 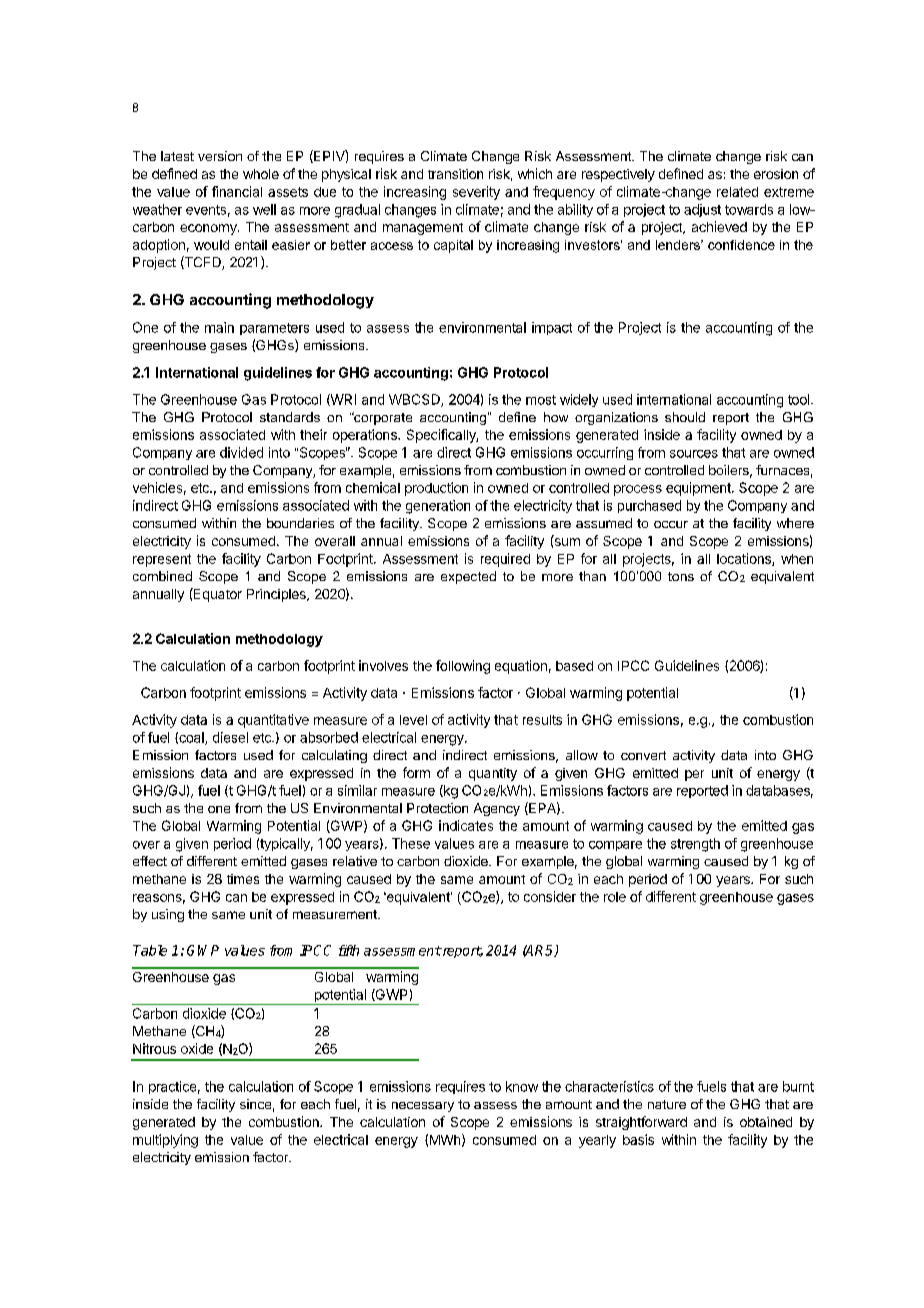 What do you see at coordinates (737, 192) in the document?
I see `related` at bounding box center [737, 192].
